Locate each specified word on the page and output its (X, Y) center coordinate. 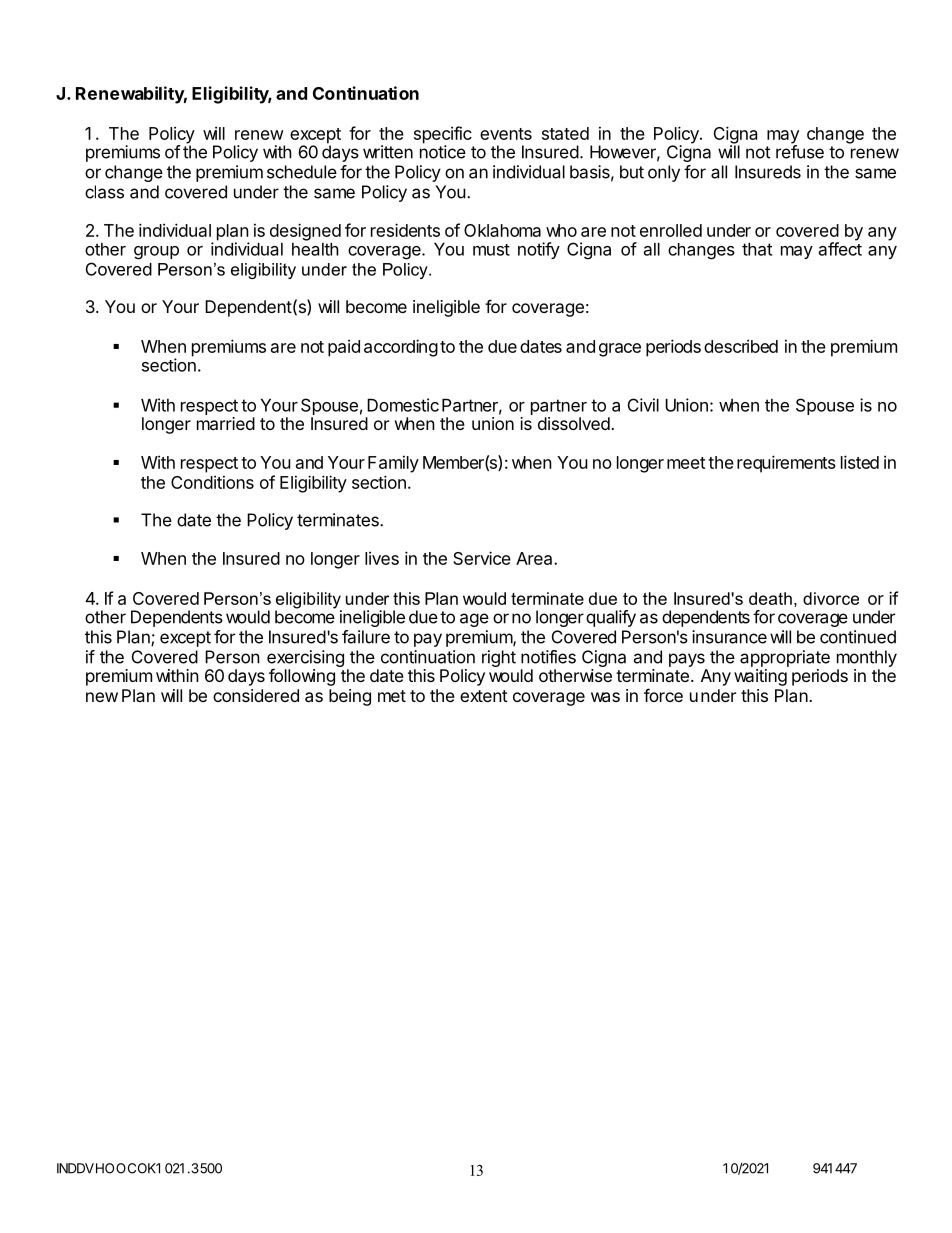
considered (256, 695)
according (401, 348)
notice (443, 151)
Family (393, 464)
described (741, 346)
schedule (302, 172)
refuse (800, 151)
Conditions (212, 482)
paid (344, 348)
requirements (786, 464)
